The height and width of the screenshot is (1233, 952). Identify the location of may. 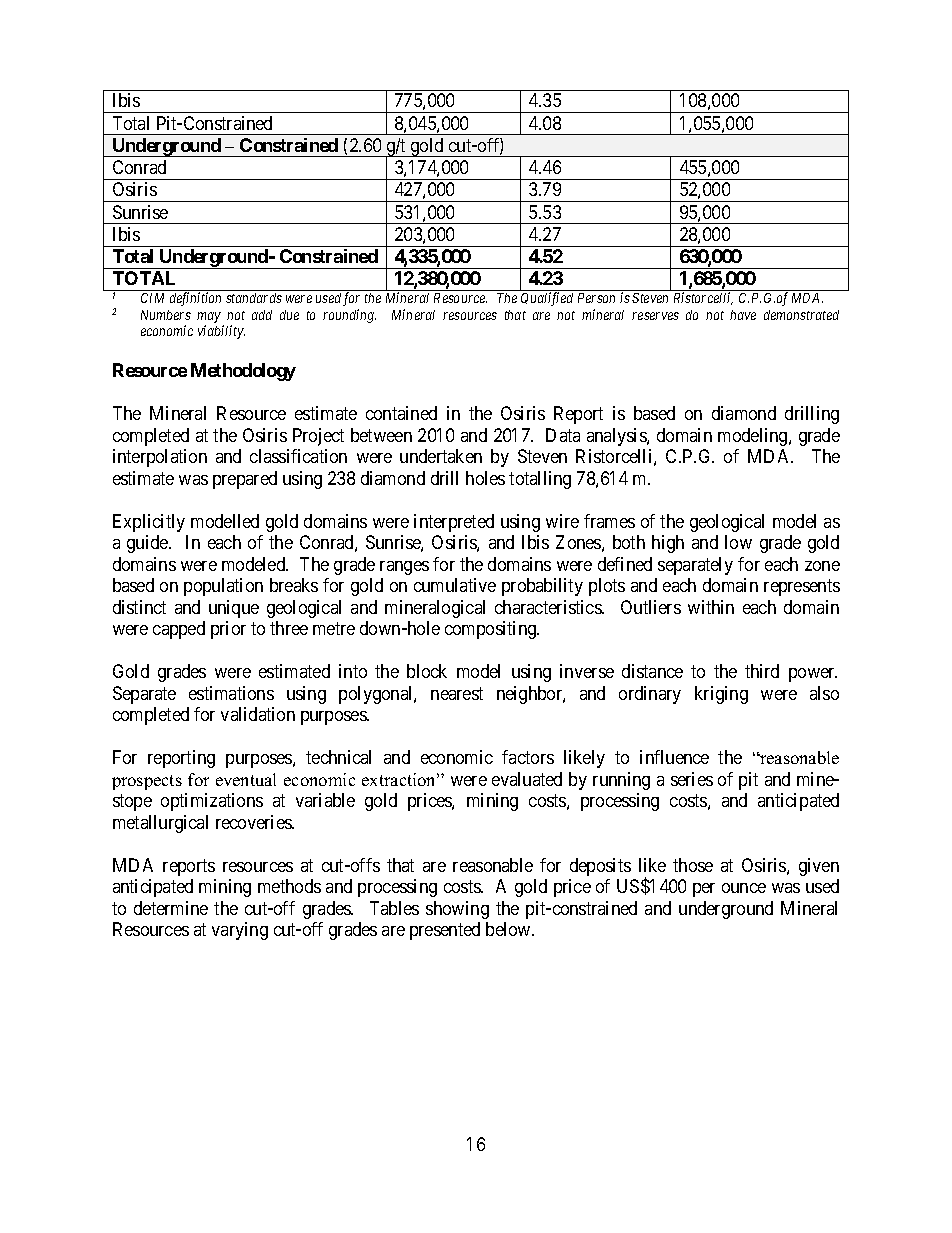
(209, 317).
